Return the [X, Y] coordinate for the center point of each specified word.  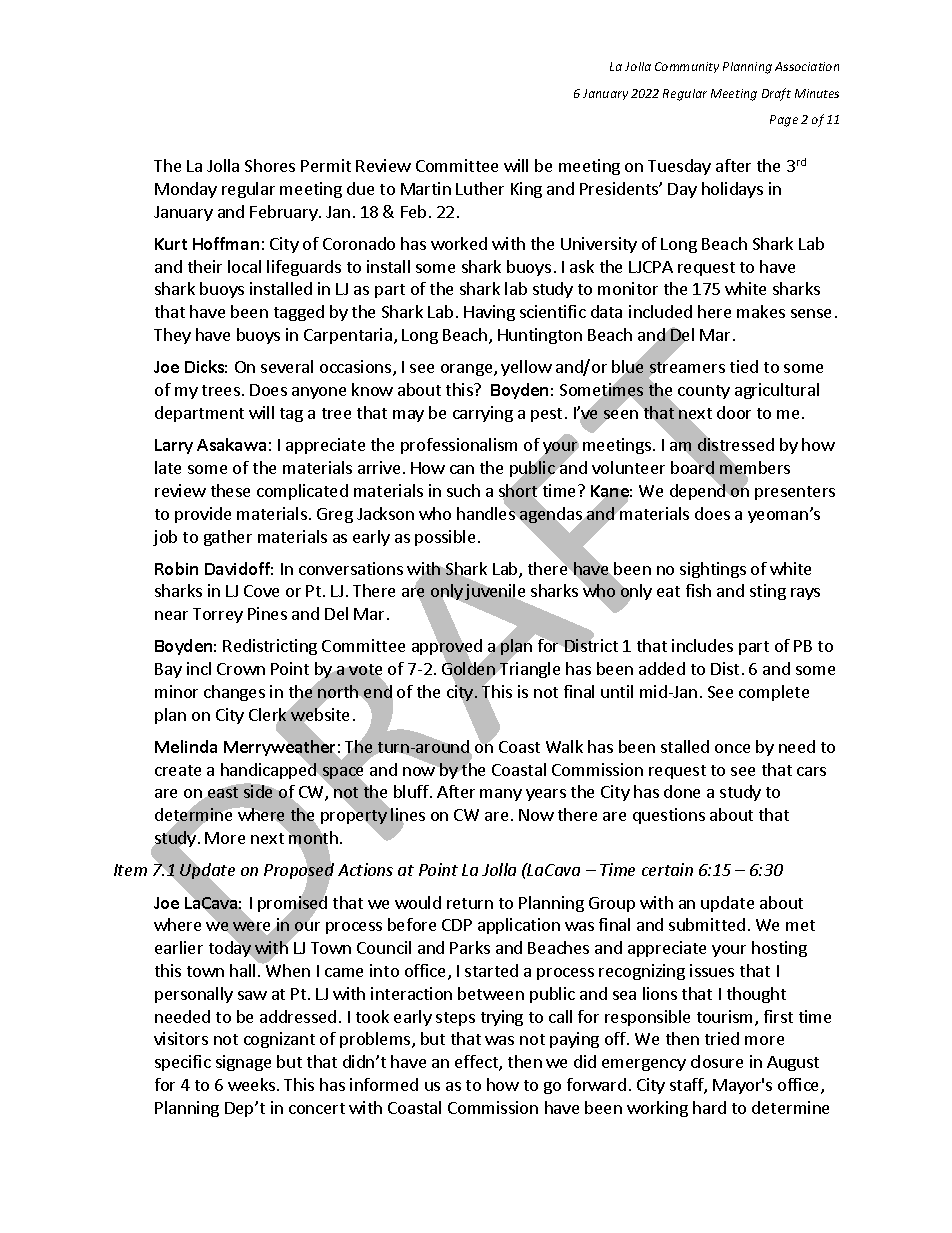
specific [183, 1063]
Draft [776, 94]
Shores [270, 165]
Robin [176, 568]
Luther [480, 188]
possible [445, 538]
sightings [713, 570]
